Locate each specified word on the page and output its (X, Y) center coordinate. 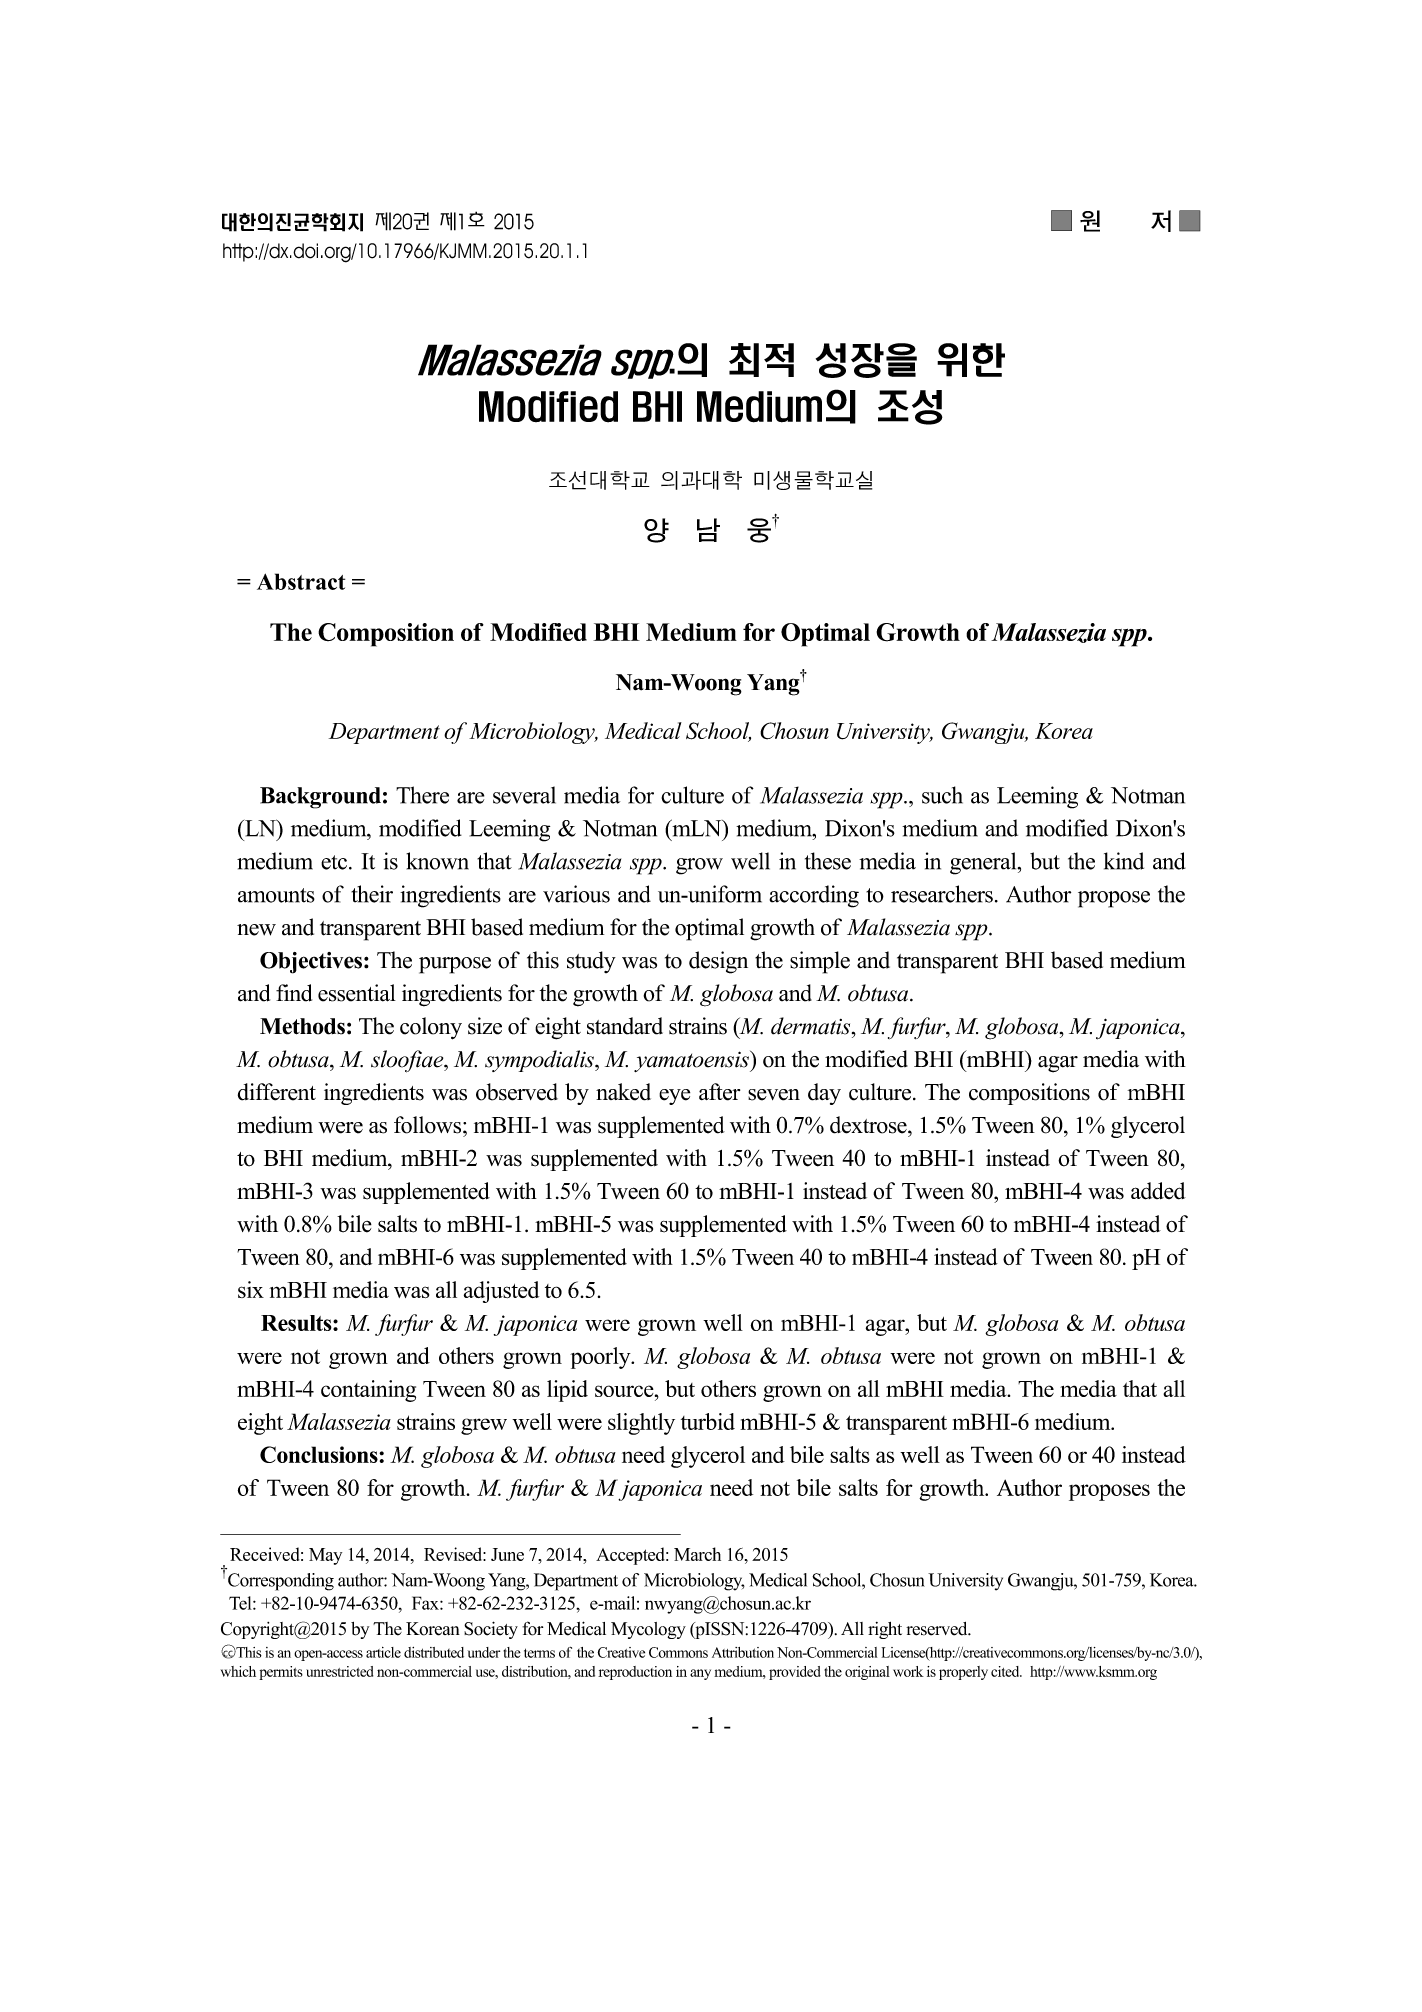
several (524, 795)
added (1158, 1191)
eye (674, 1097)
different (277, 1092)
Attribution (743, 1652)
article (383, 1652)
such (942, 795)
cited (1006, 1671)
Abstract (301, 581)
